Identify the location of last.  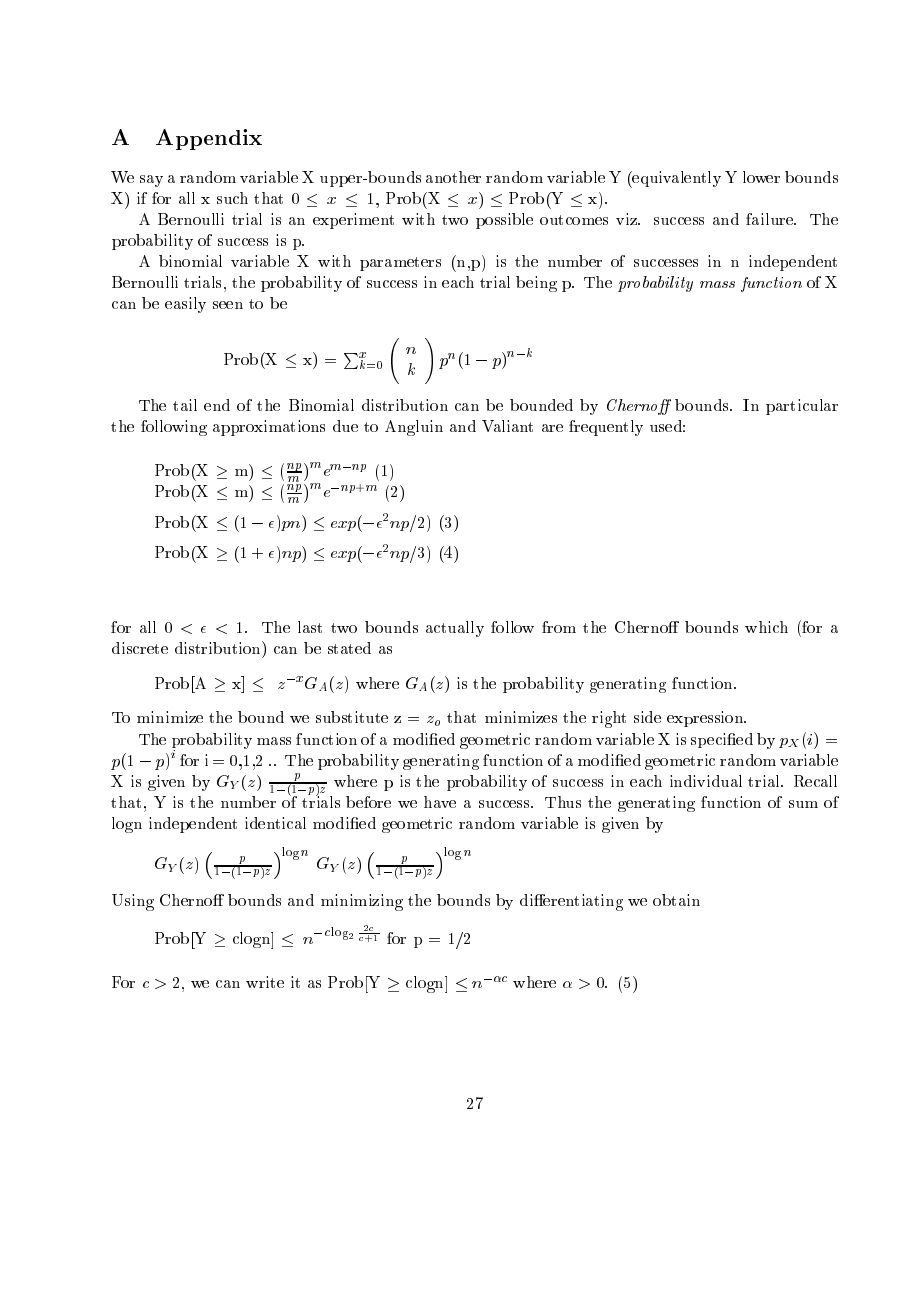
(310, 627).
